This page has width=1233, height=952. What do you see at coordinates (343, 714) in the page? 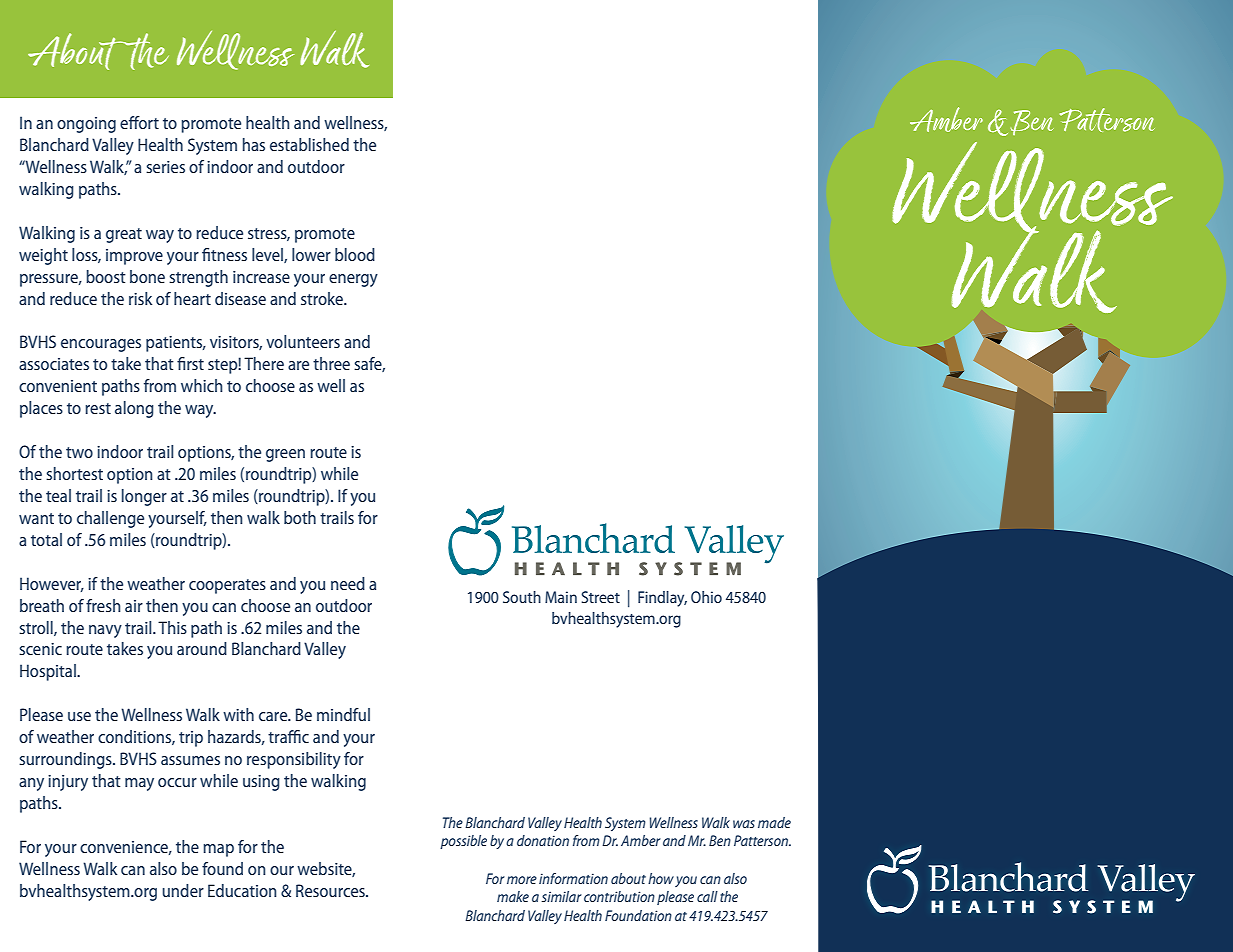
I see `mindful` at bounding box center [343, 714].
